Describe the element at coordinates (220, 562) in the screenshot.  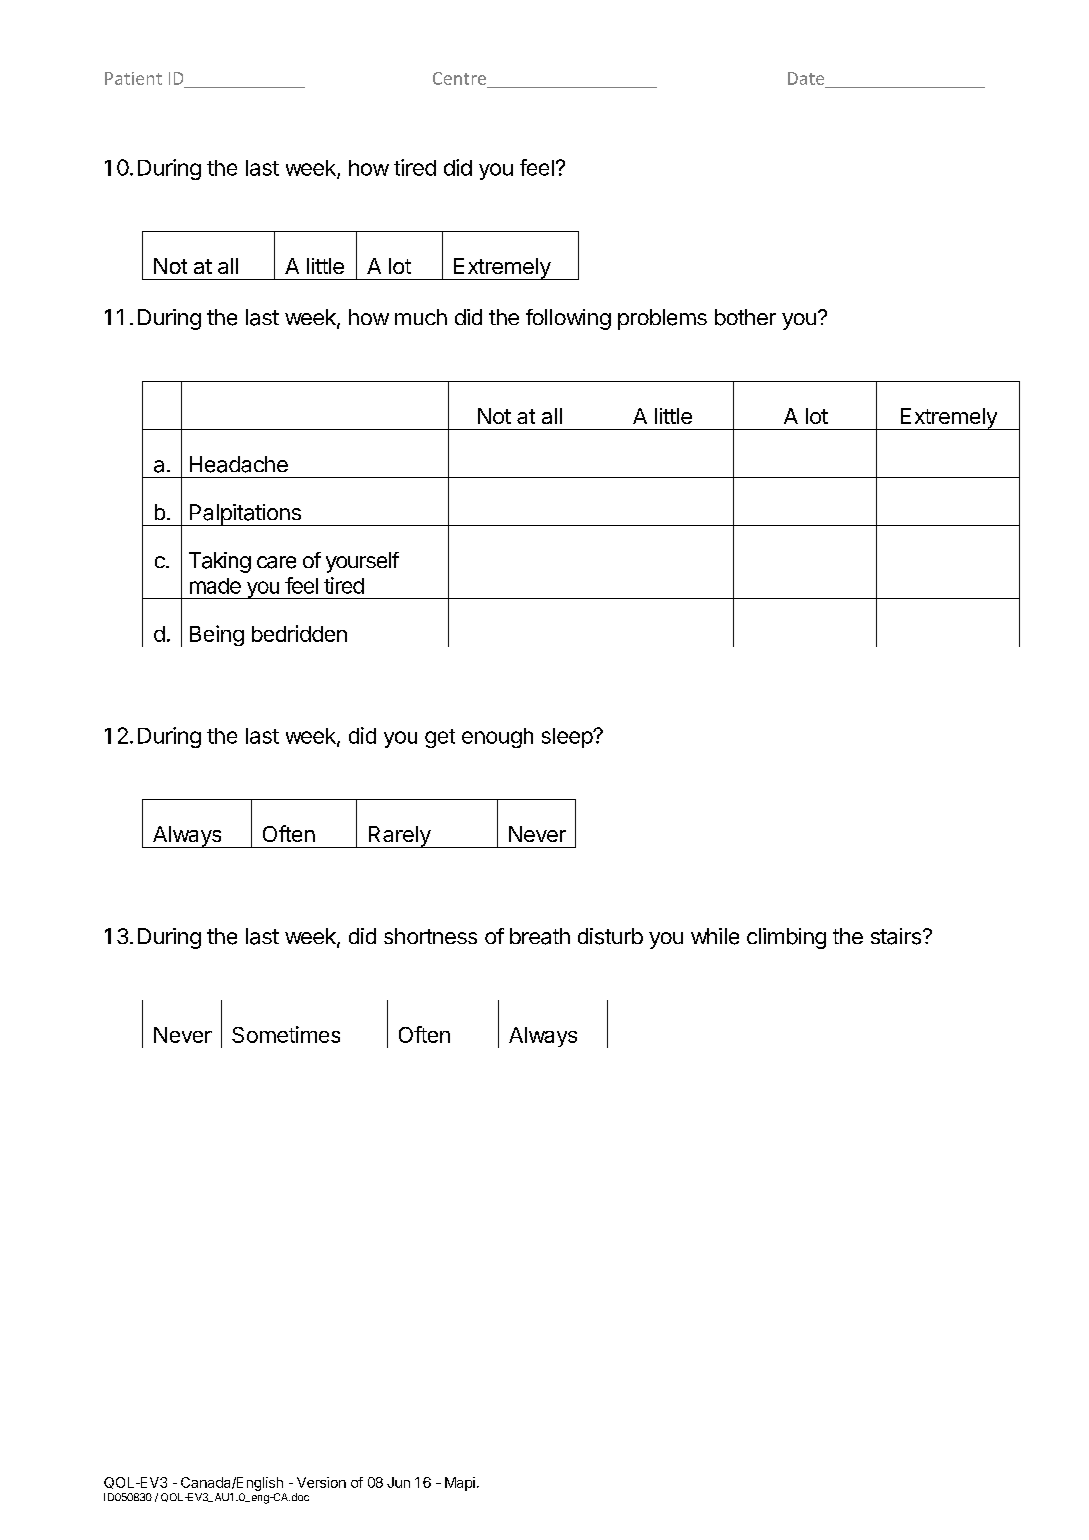
I see `Taking` at that location.
